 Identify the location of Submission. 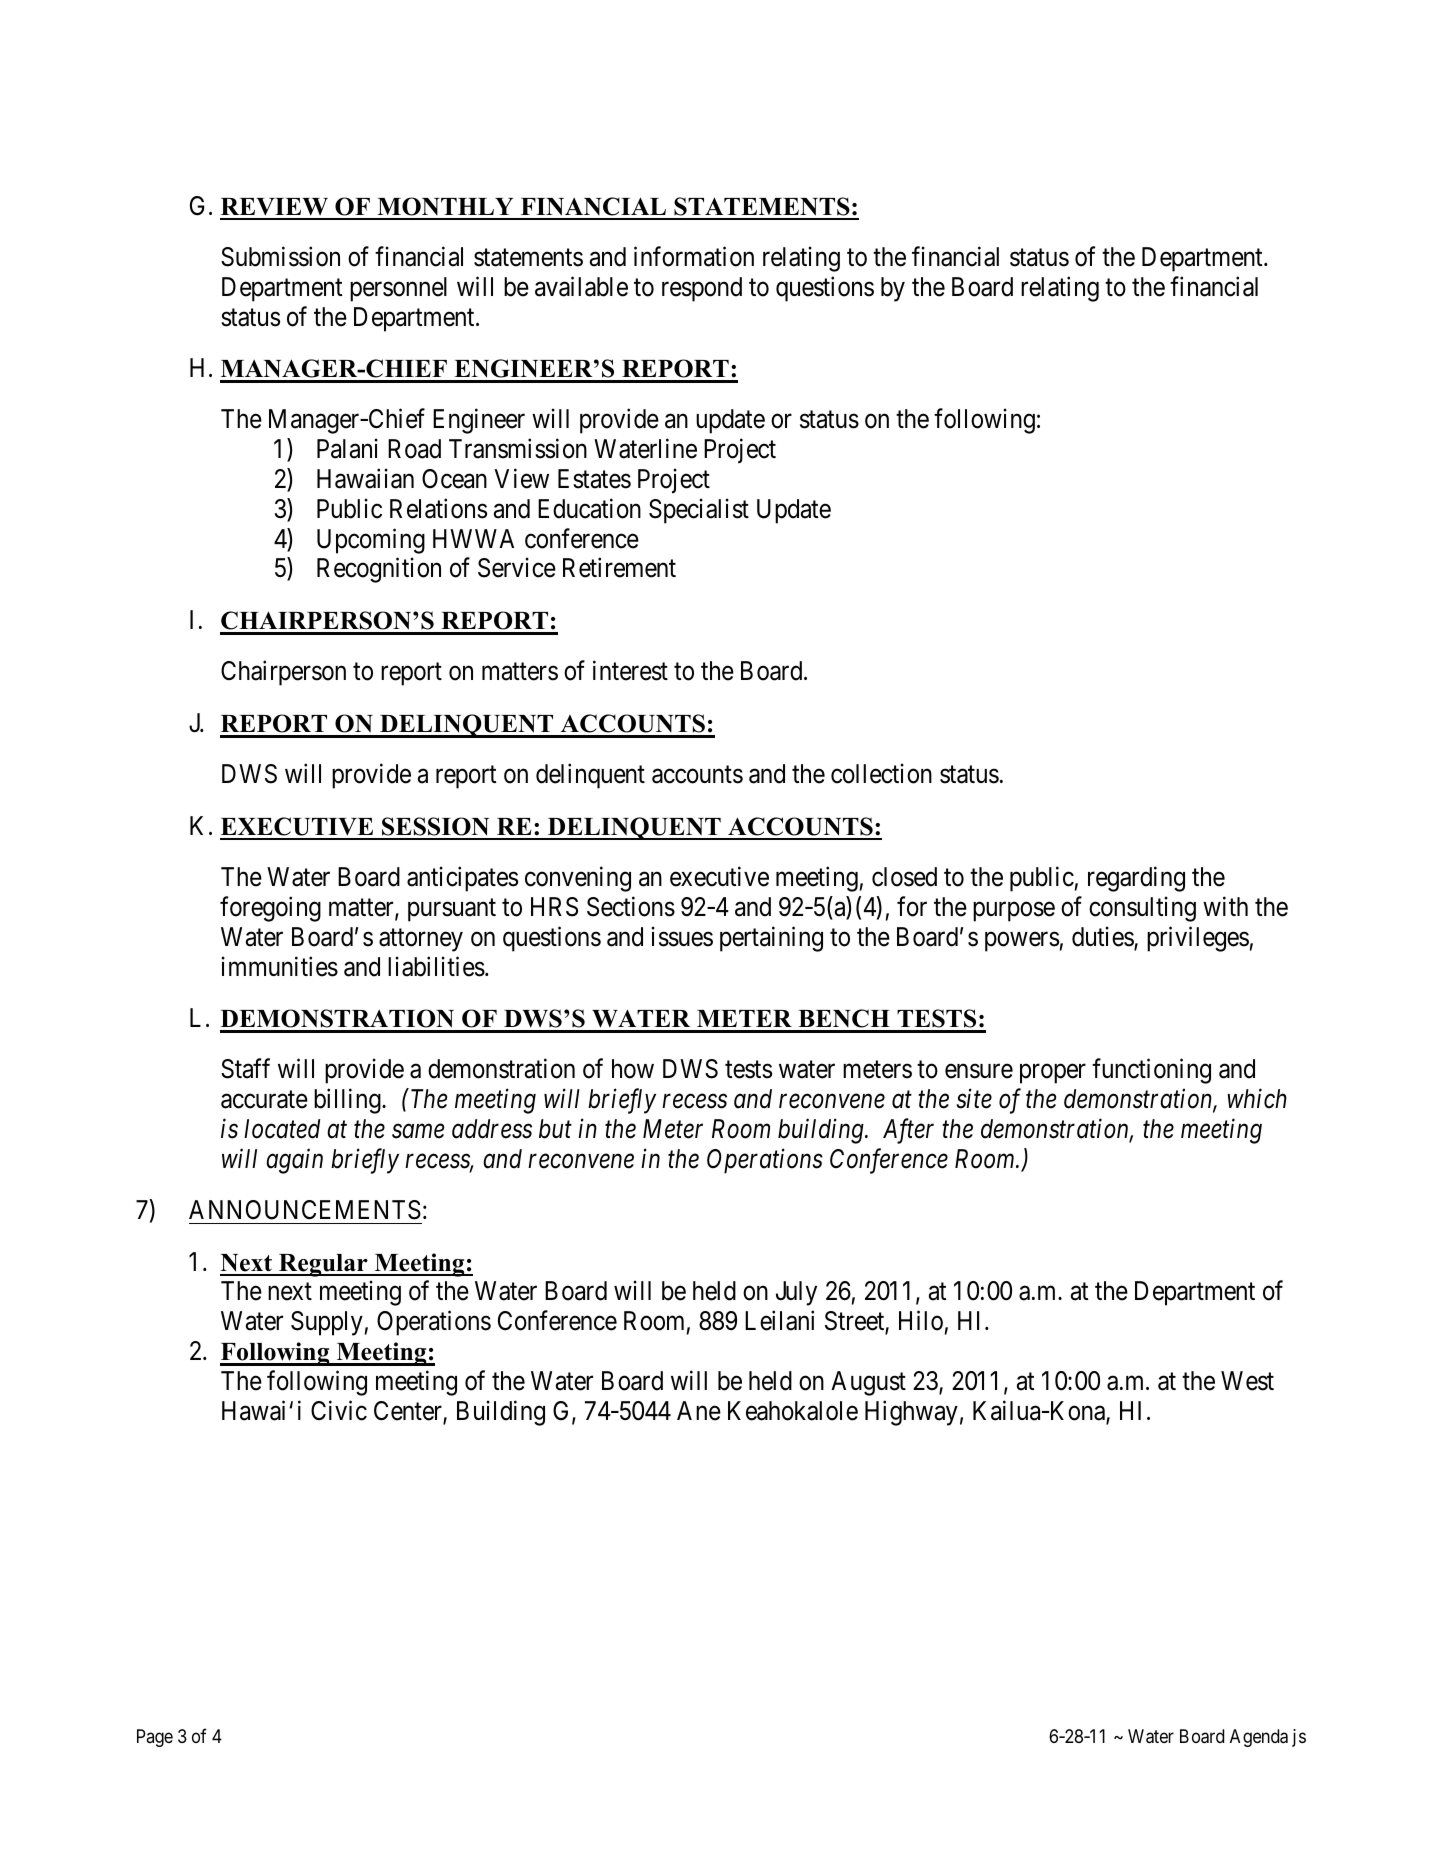
(280, 256).
